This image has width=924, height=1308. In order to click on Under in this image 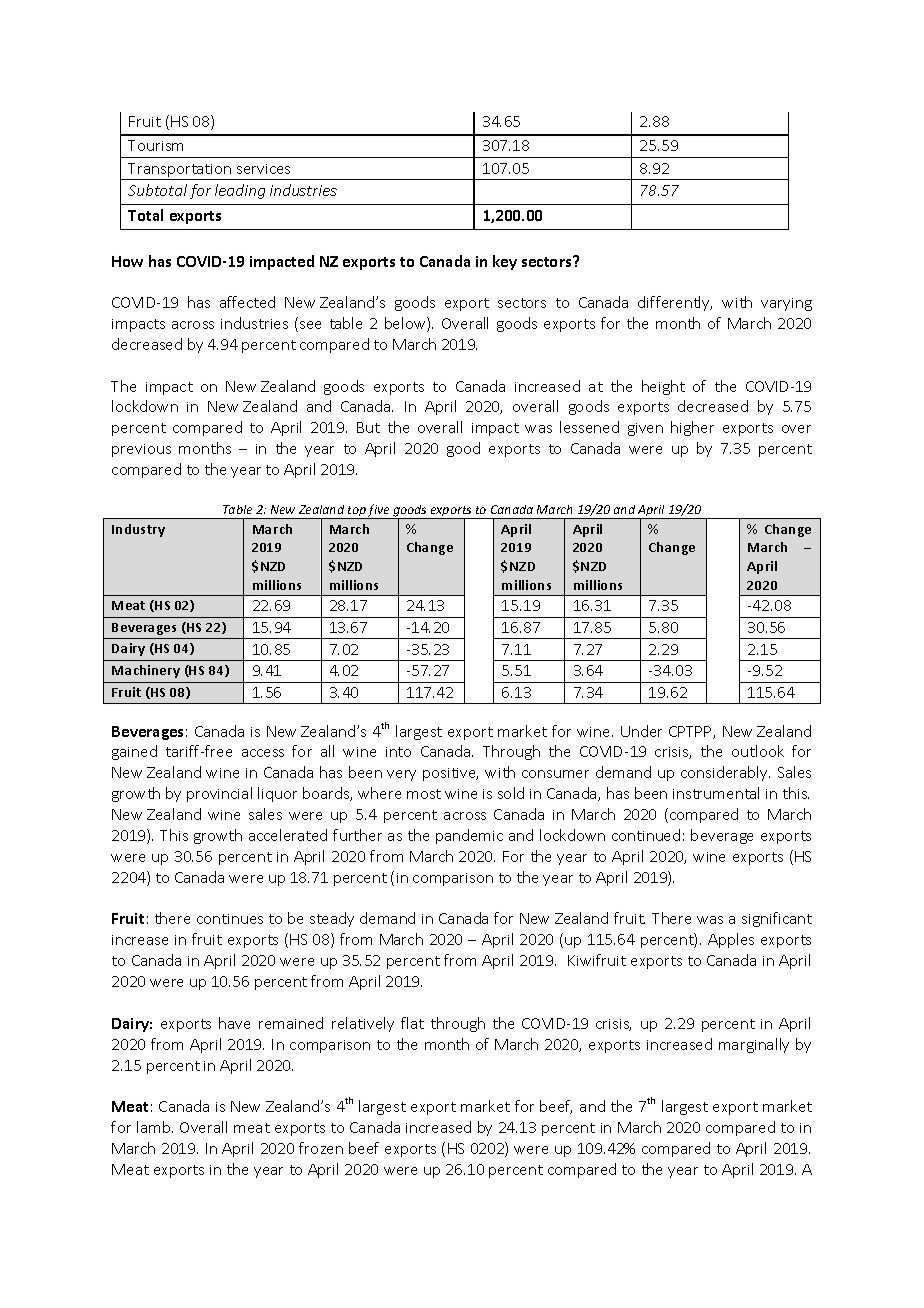, I will do `click(641, 731)`.
